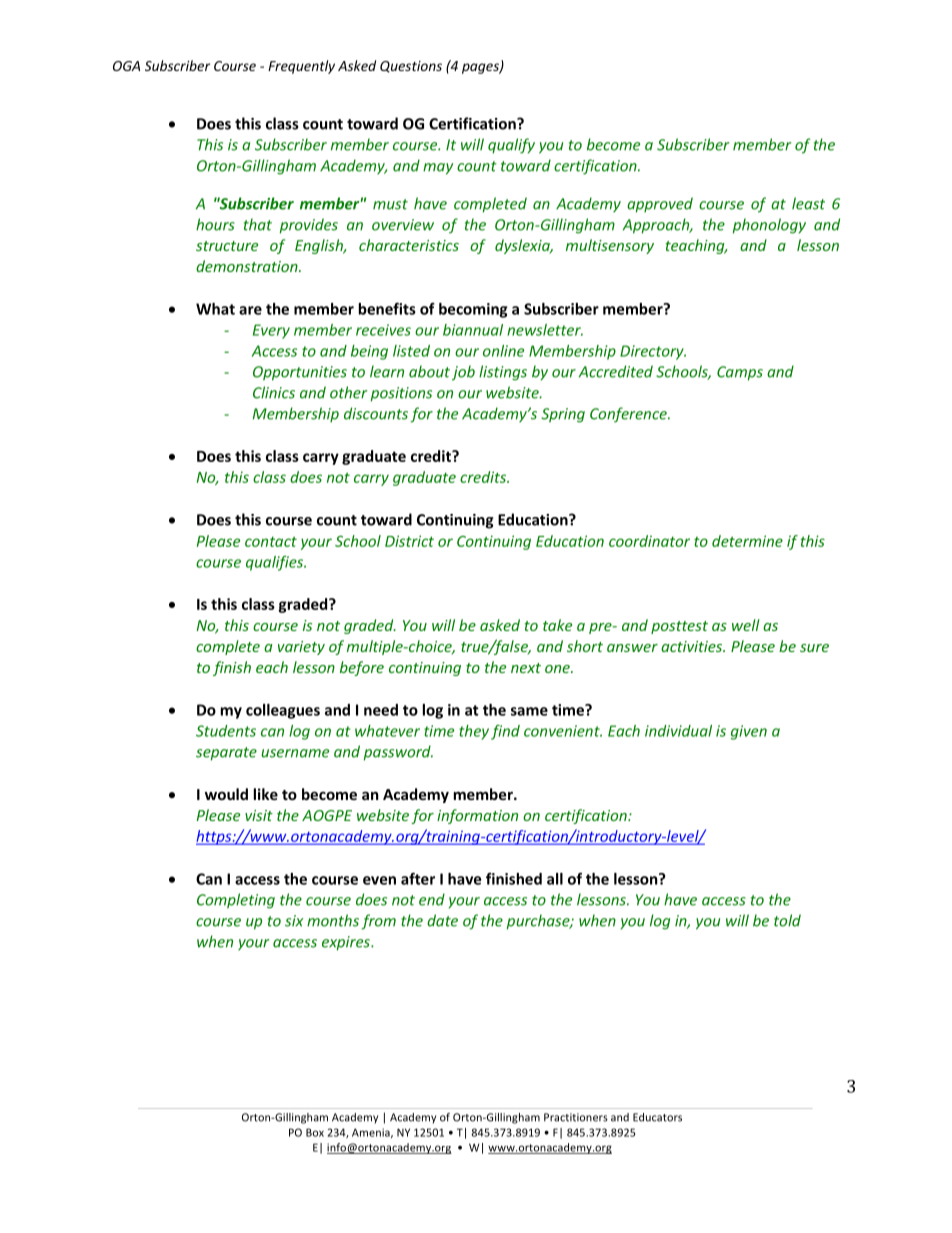  Describe the element at coordinates (808, 203) in the screenshot. I see `least` at that location.
